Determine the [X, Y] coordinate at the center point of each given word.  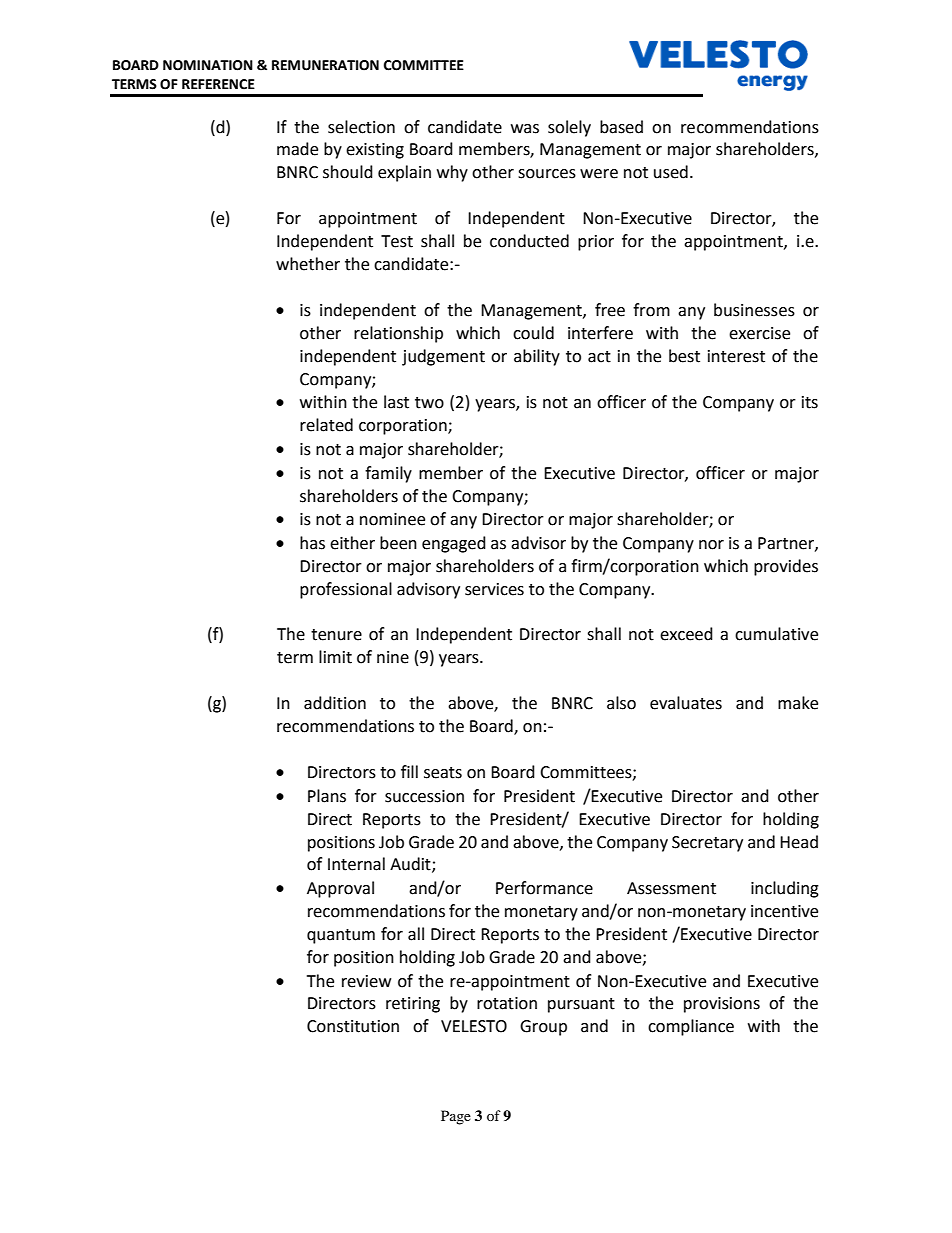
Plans [327, 796]
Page [456, 1117]
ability [537, 357]
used [671, 172]
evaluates [686, 703]
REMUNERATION [325, 65]
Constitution [353, 1026]
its [810, 402]
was [525, 129]
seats [443, 773]
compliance [691, 1027]
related [326, 425]
